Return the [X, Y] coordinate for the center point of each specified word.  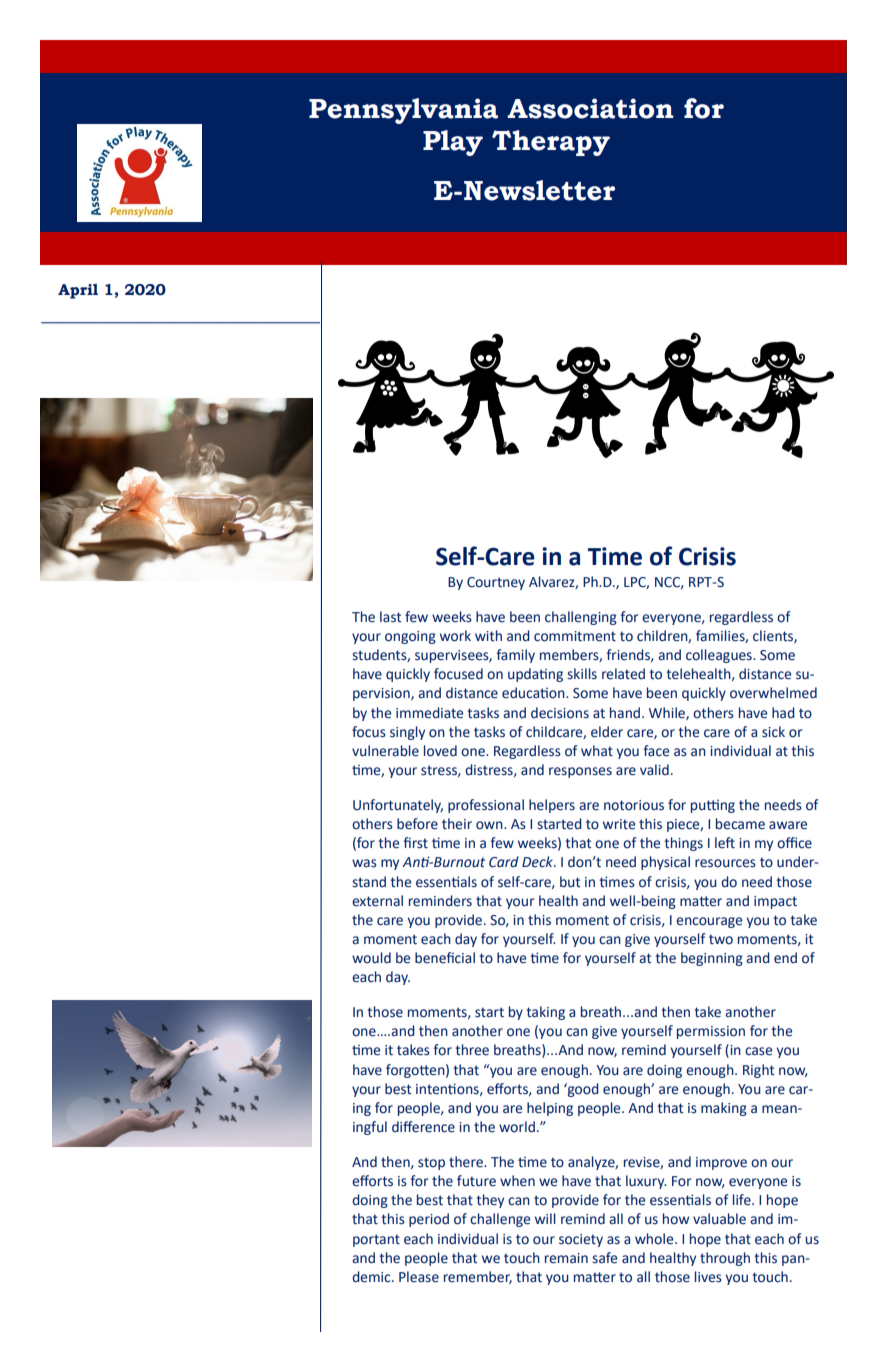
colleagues [720, 656]
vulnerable [385, 751]
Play [453, 143]
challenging [581, 618]
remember [478, 1277]
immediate [429, 713]
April [78, 291]
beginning [712, 959]
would [371, 958]
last [390, 617]
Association [590, 108]
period [429, 1220]
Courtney [496, 583]
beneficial [445, 958]
